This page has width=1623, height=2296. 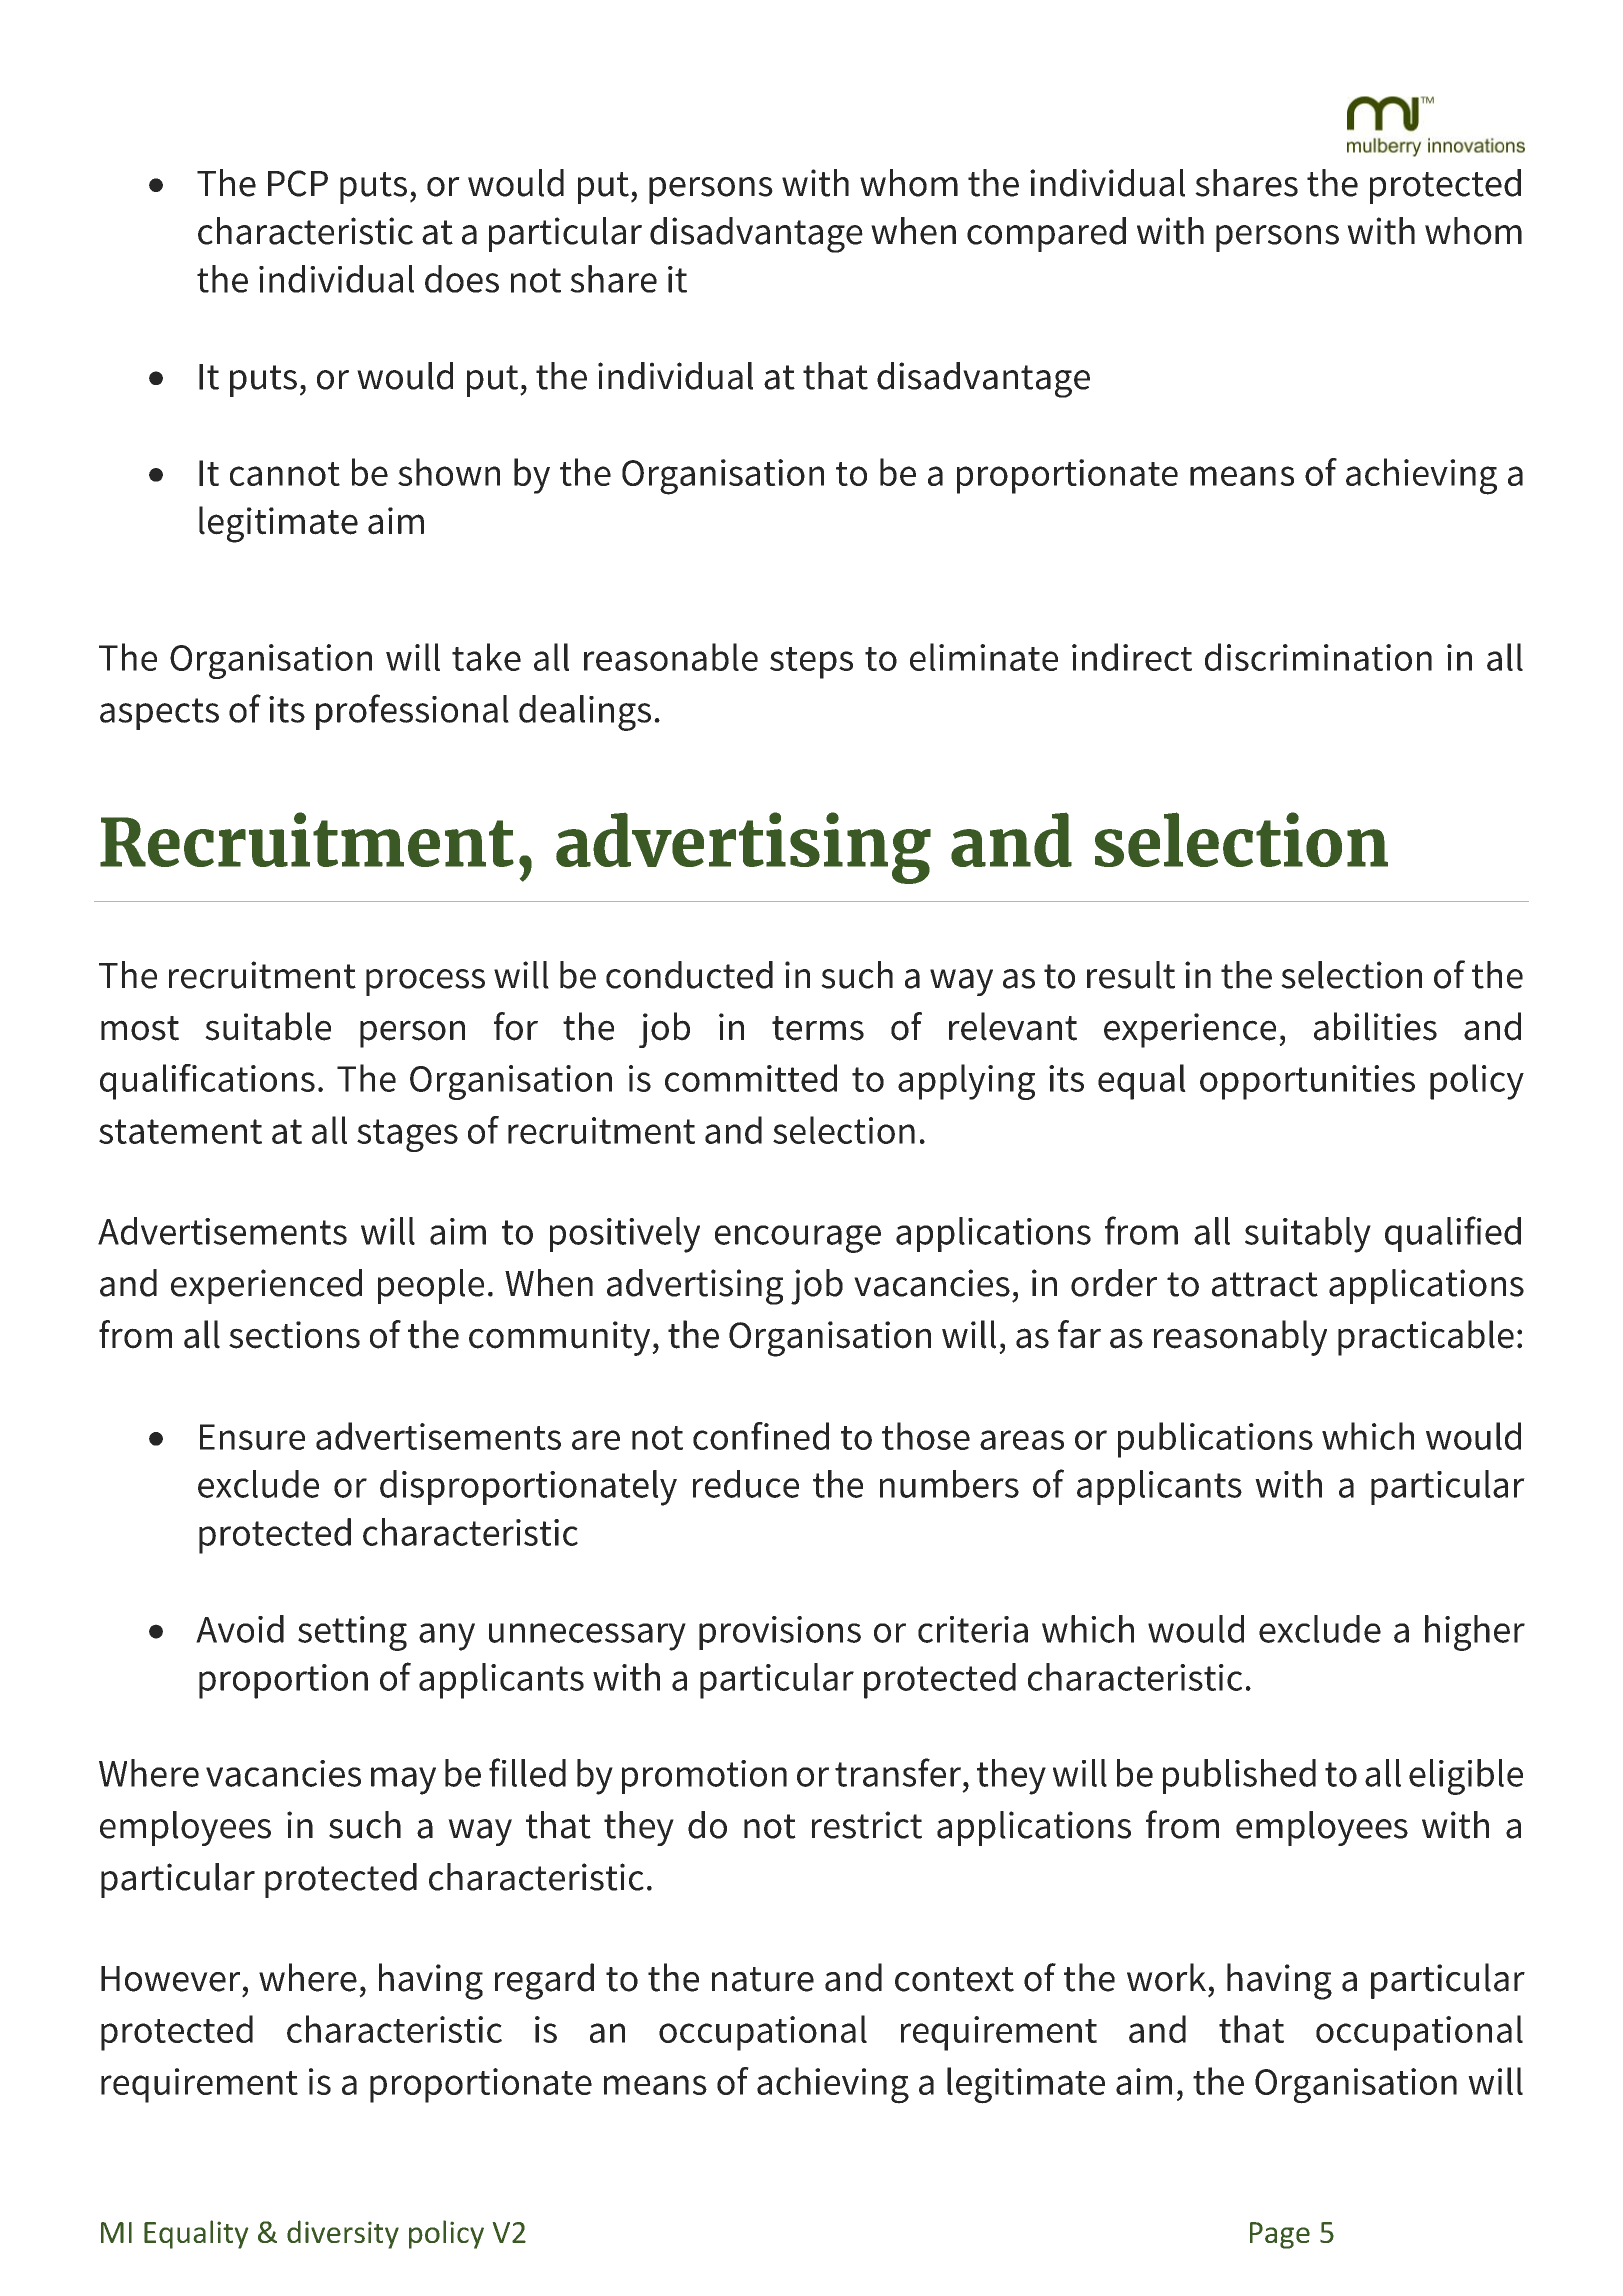 What do you see at coordinates (1046, 234) in the page?
I see `compared` at bounding box center [1046, 234].
